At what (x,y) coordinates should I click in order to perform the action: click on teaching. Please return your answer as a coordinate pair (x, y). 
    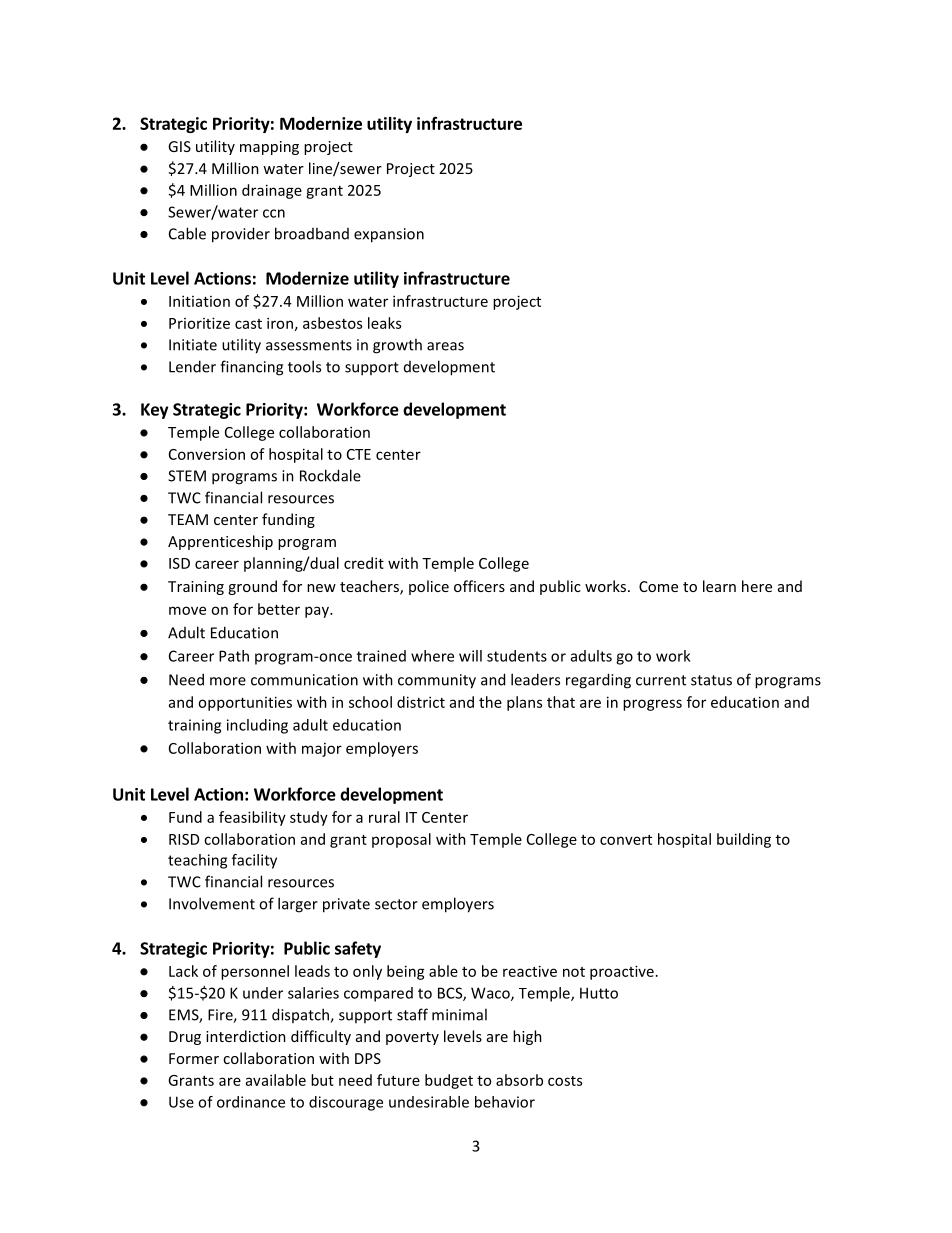
    Looking at the image, I should click on (197, 861).
